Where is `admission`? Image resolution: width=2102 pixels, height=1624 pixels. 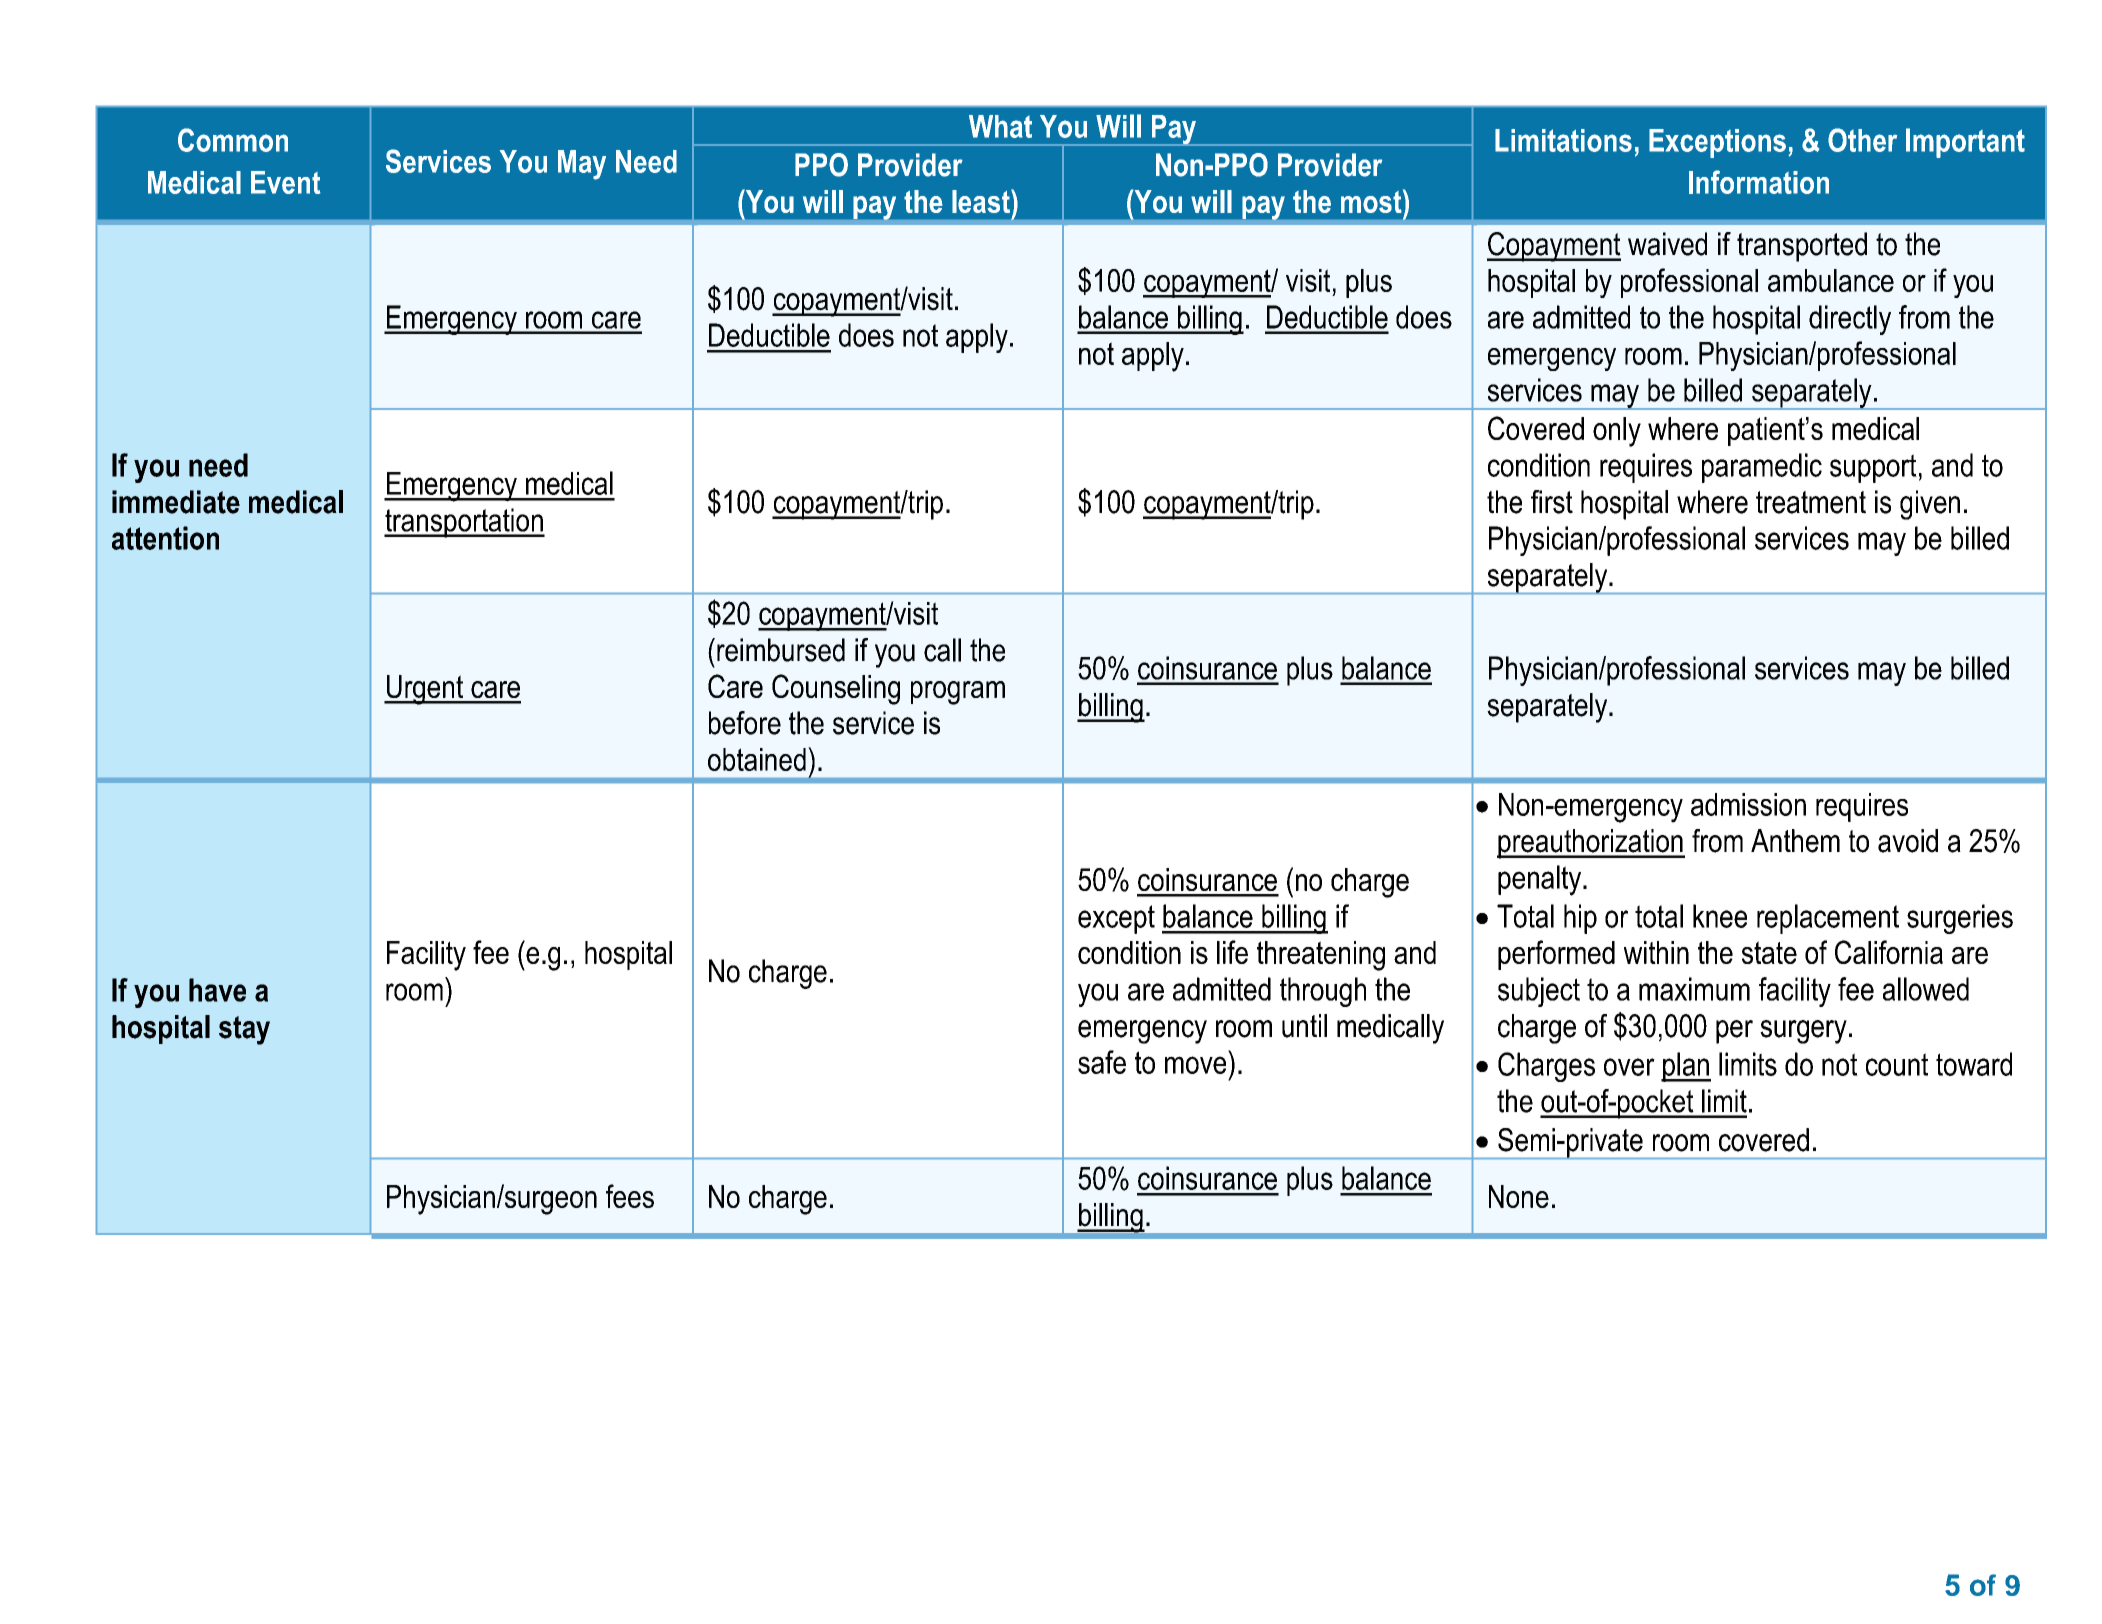 admission is located at coordinates (1748, 804).
